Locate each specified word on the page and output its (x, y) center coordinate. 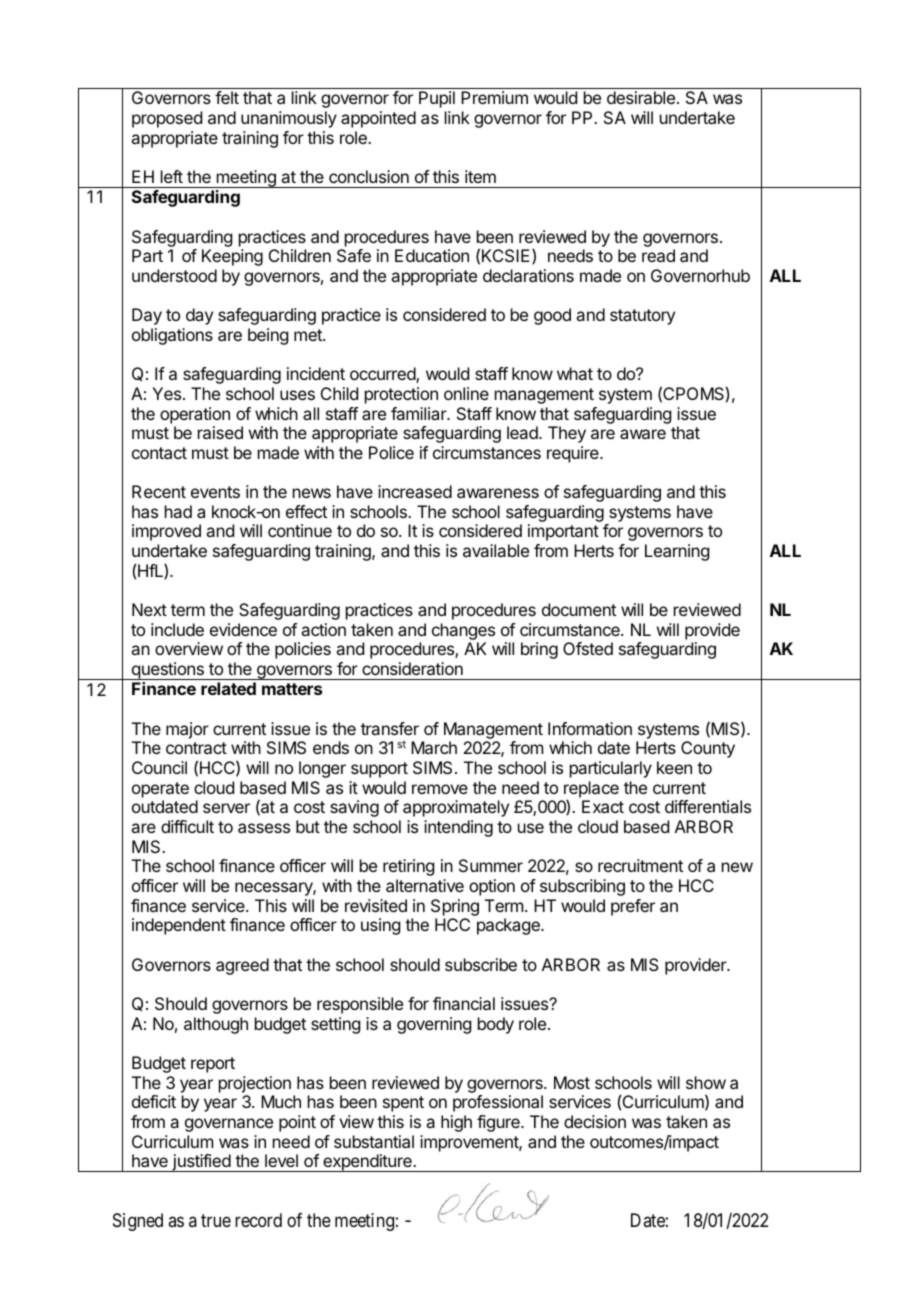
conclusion (369, 176)
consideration (412, 668)
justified (201, 1163)
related (228, 688)
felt (227, 97)
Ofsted (588, 648)
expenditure (367, 1163)
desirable (641, 97)
